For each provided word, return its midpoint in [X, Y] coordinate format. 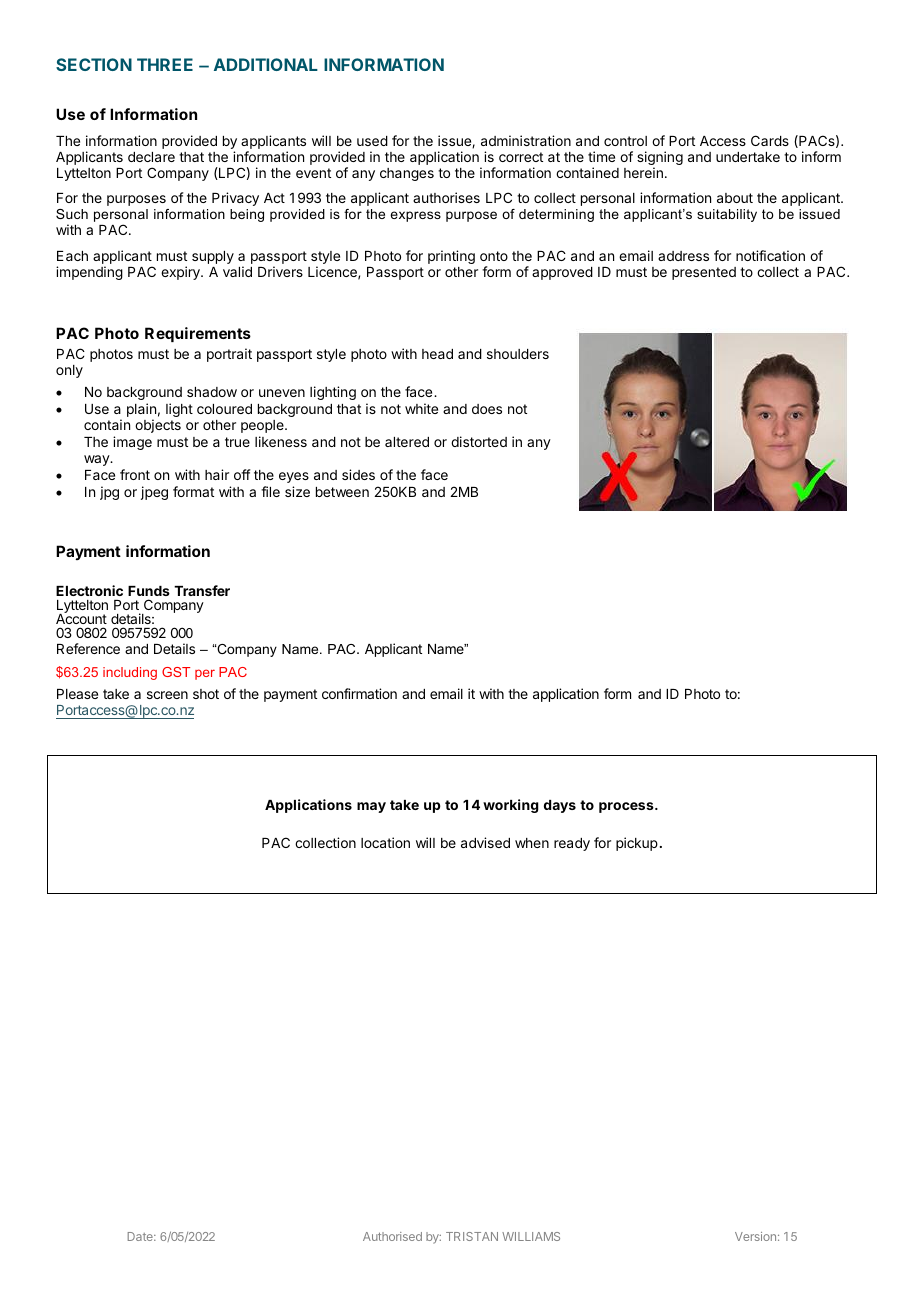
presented [704, 273]
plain [141, 411]
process [627, 807]
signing [660, 159]
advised [485, 842]
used [372, 141]
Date [141, 1236]
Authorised [392, 1236]
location [385, 842]
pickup [637, 844]
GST [176, 672]
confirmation [359, 693]
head [437, 354]
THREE [165, 64]
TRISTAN [472, 1236]
